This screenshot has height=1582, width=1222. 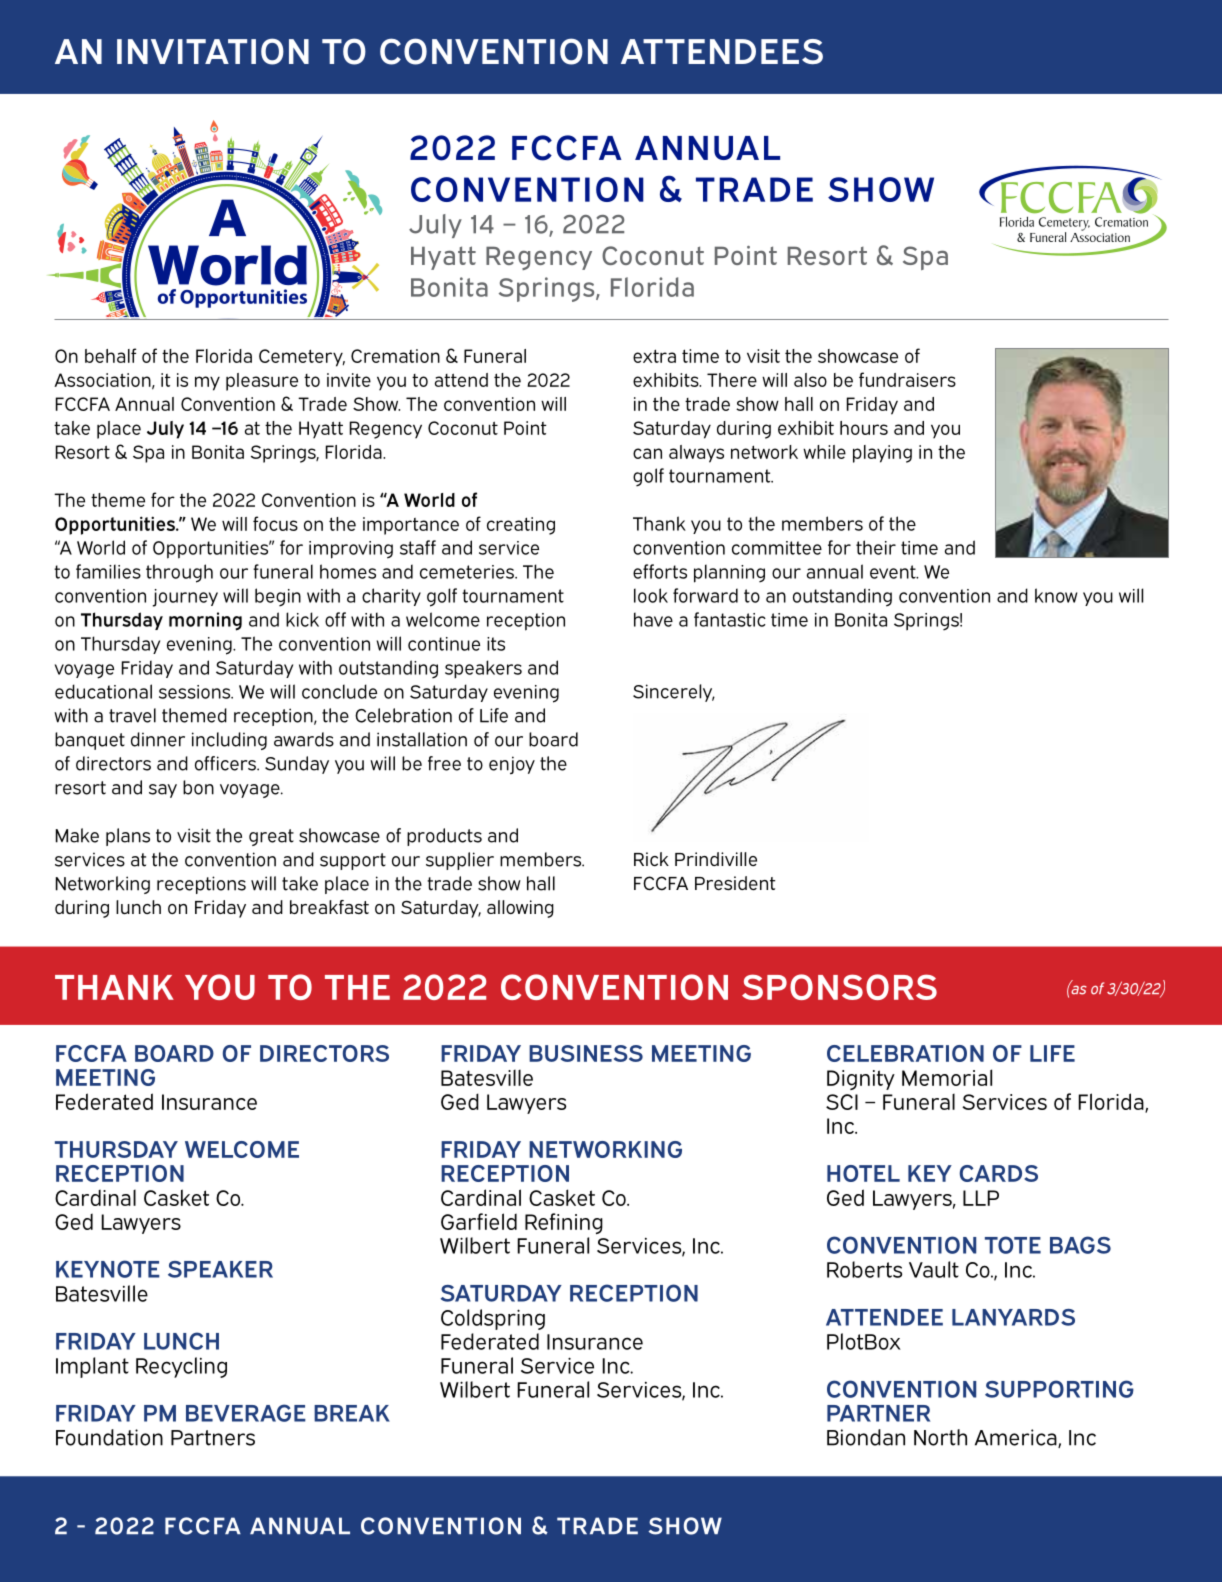 I want to click on extra, so click(x=654, y=356).
